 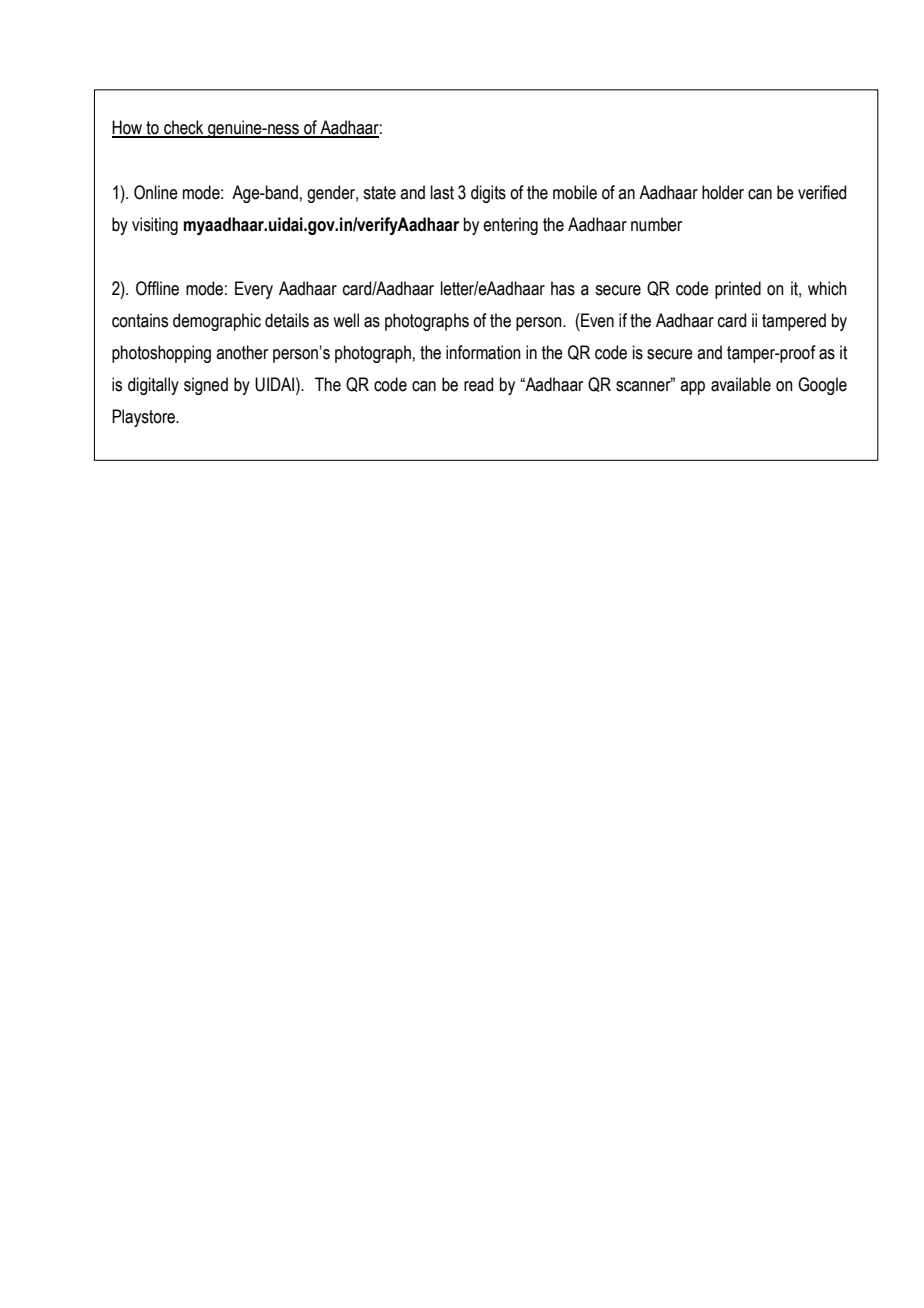 I want to click on number, so click(x=656, y=224).
